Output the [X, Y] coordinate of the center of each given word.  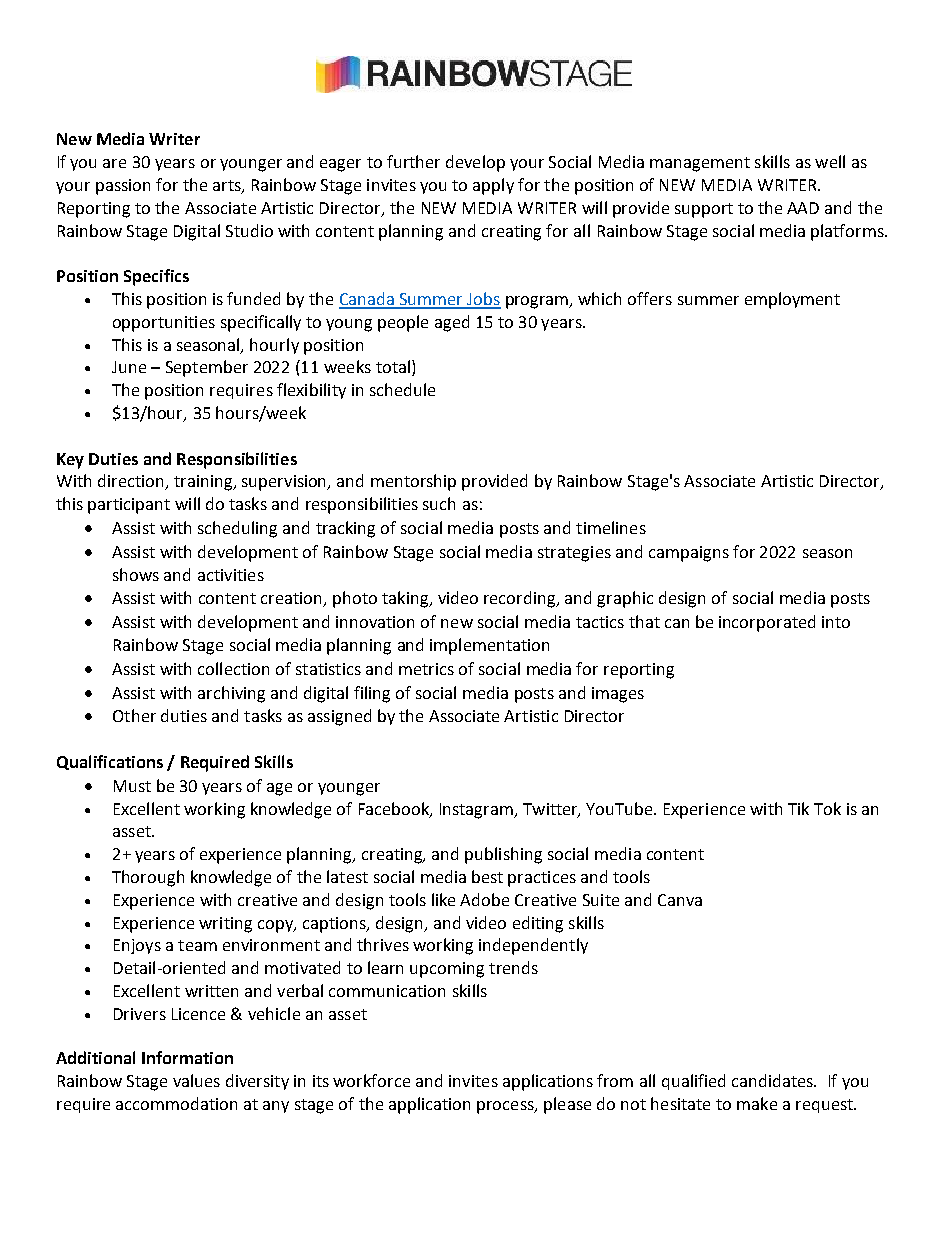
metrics [426, 669]
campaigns [689, 554]
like [443, 899]
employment [792, 300]
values [196, 1080]
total [393, 366]
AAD [803, 208]
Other [134, 715]
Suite [601, 900]
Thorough [148, 878]
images [618, 695]
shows [136, 574]
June [129, 367]
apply [493, 186]
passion [123, 187]
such [439, 503]
